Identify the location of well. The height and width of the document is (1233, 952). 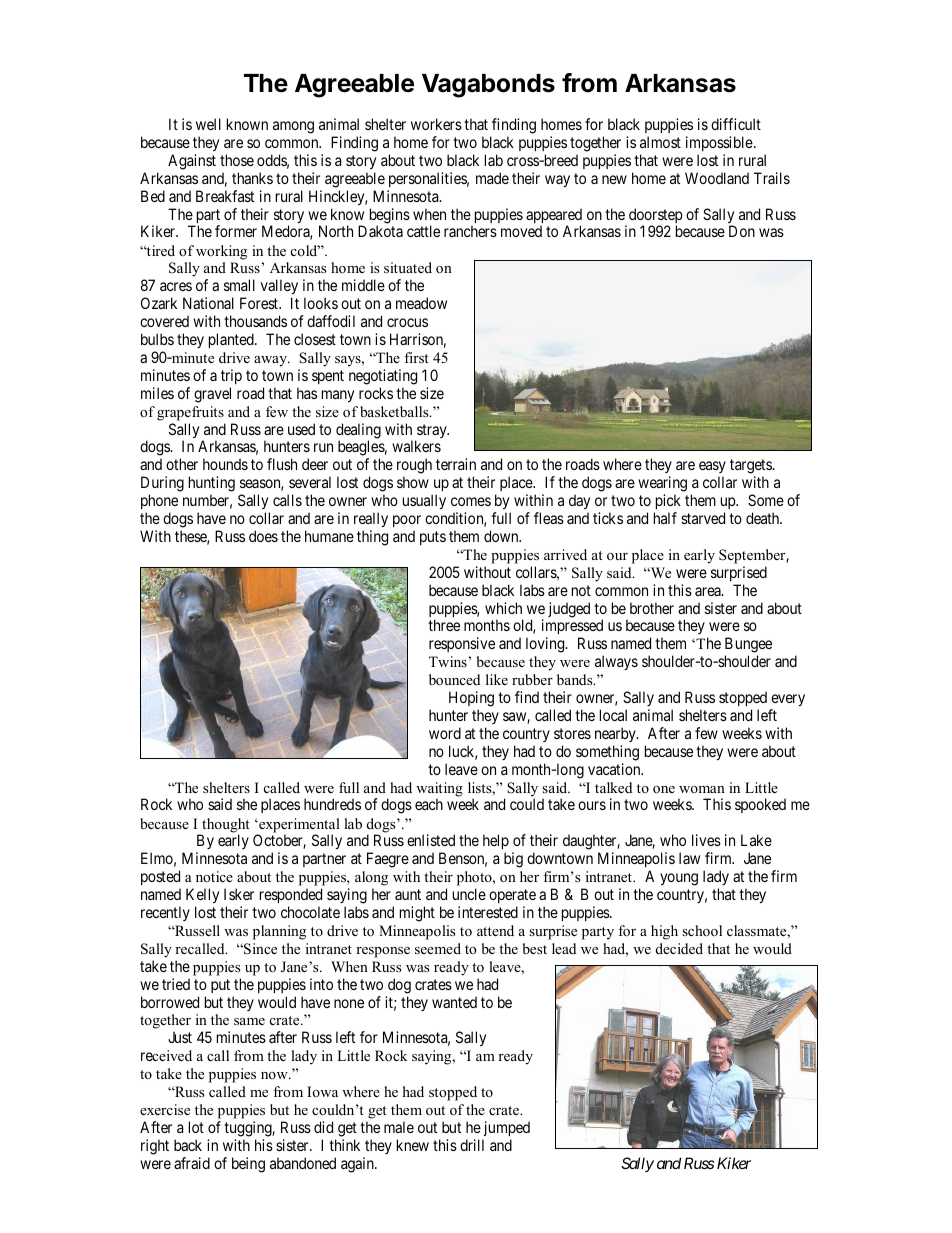
(208, 124).
